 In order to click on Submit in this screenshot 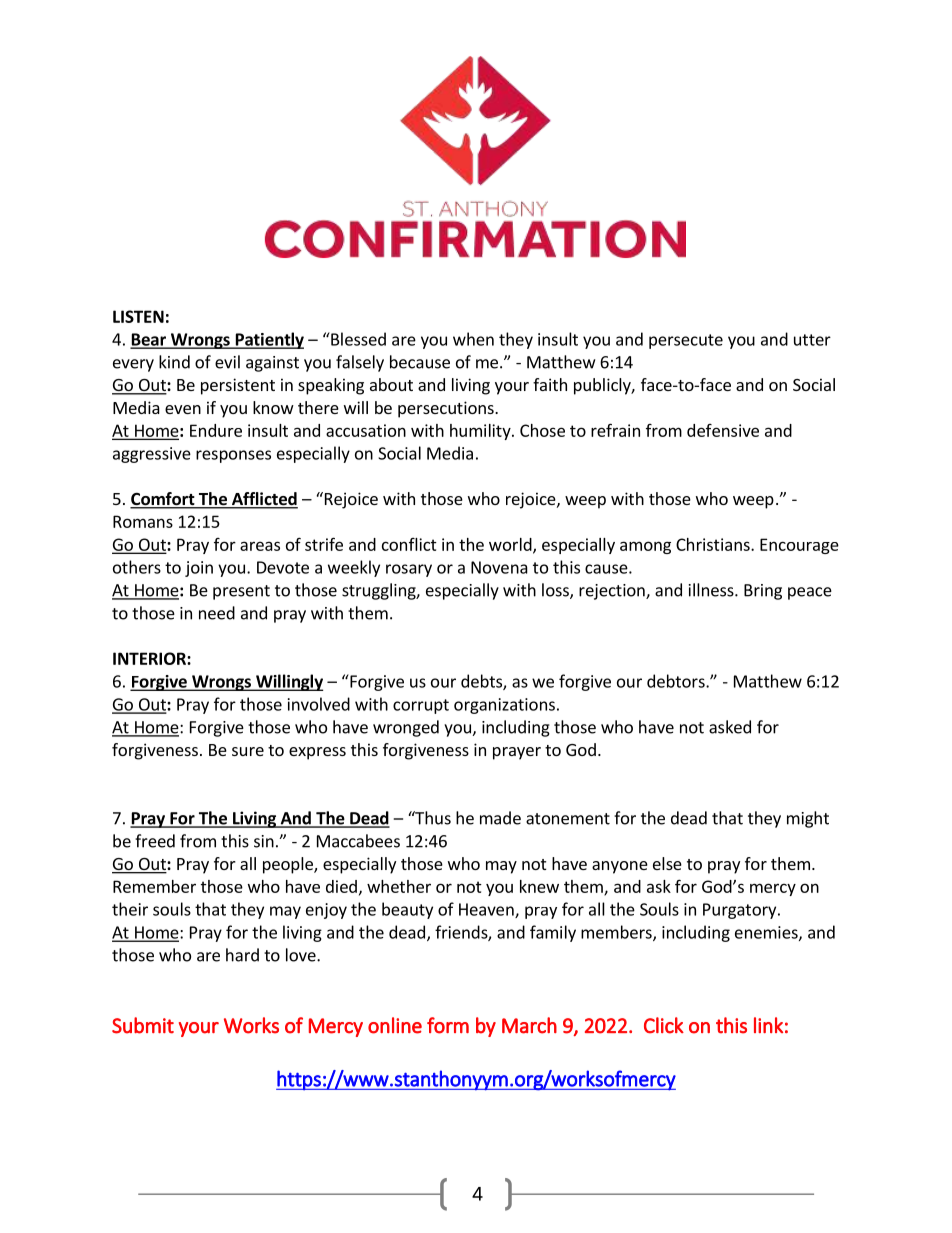, I will do `click(143, 1025)`.
